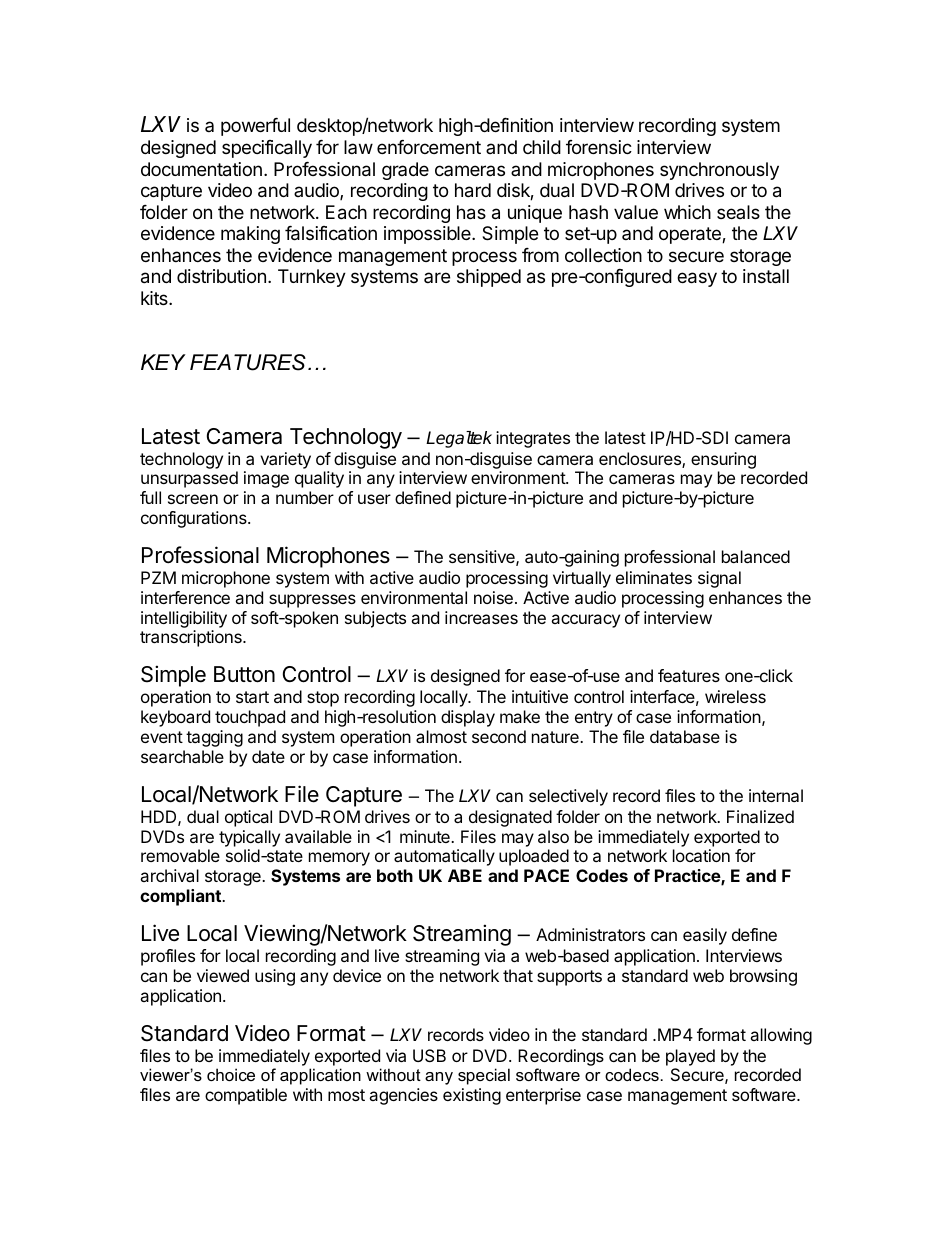 The width and height of the page is (952, 1233). I want to click on enforcement, so click(429, 147).
